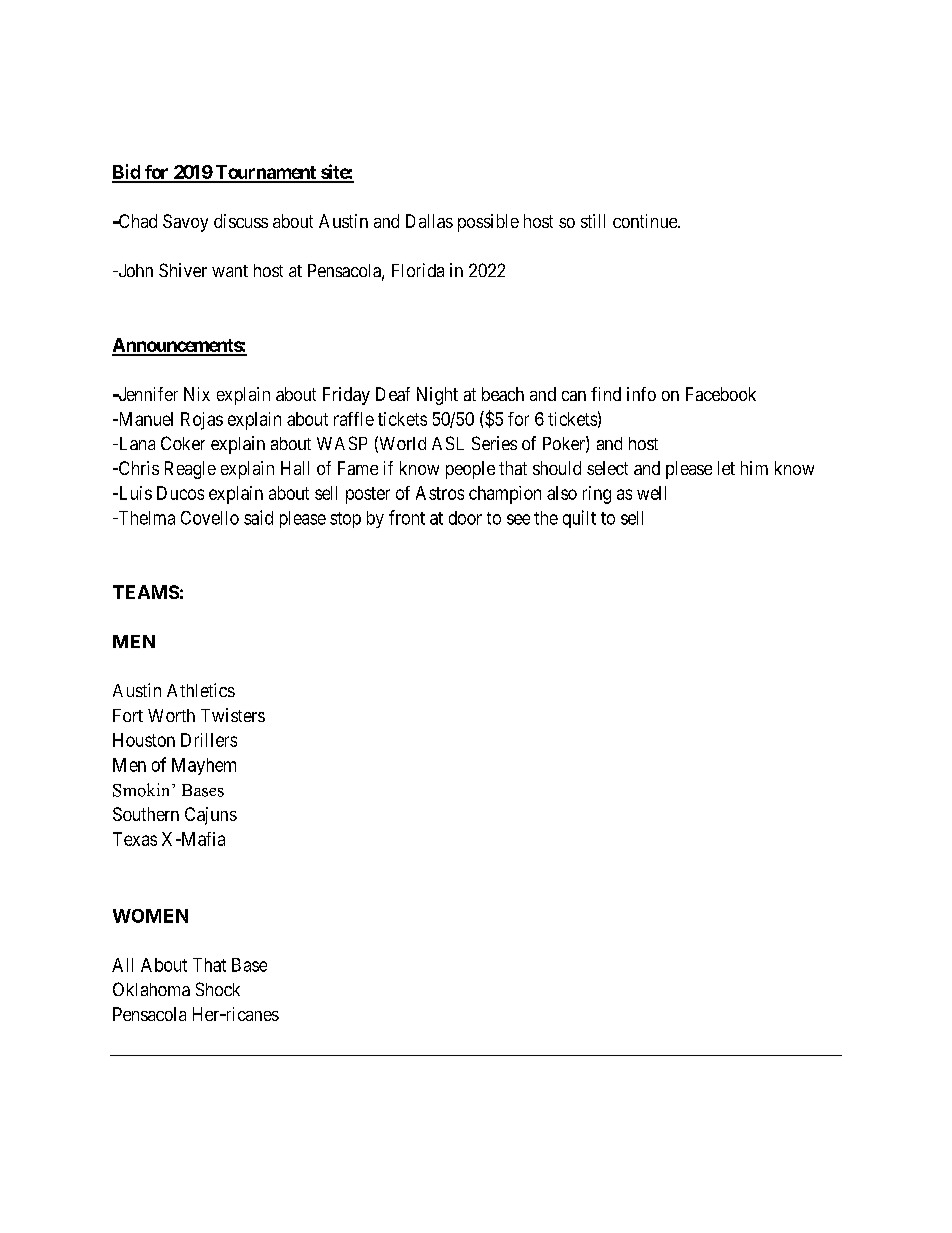  Describe the element at coordinates (437, 396) in the screenshot. I see `Night` at that location.
